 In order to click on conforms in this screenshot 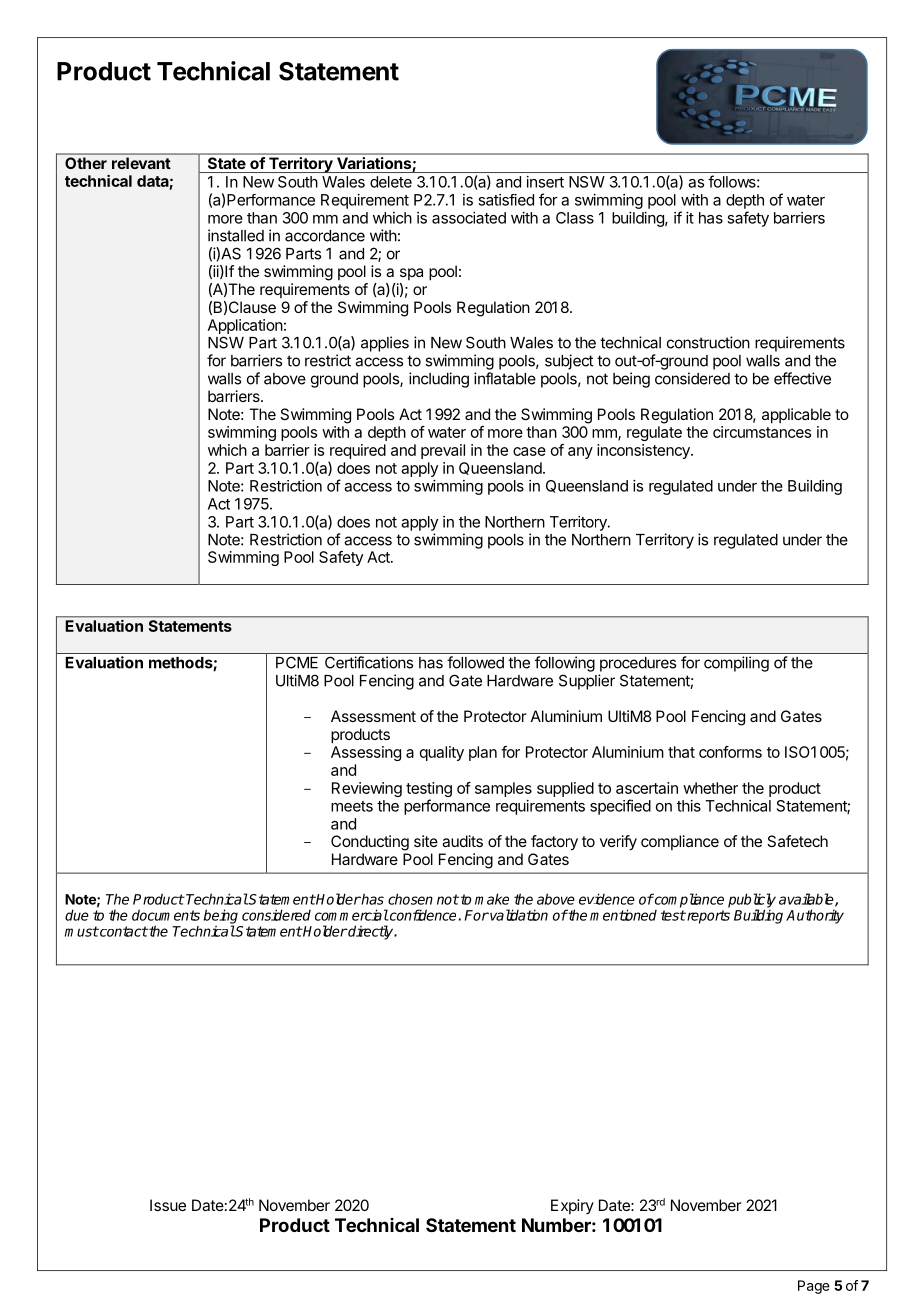, I will do `click(730, 752)`.
